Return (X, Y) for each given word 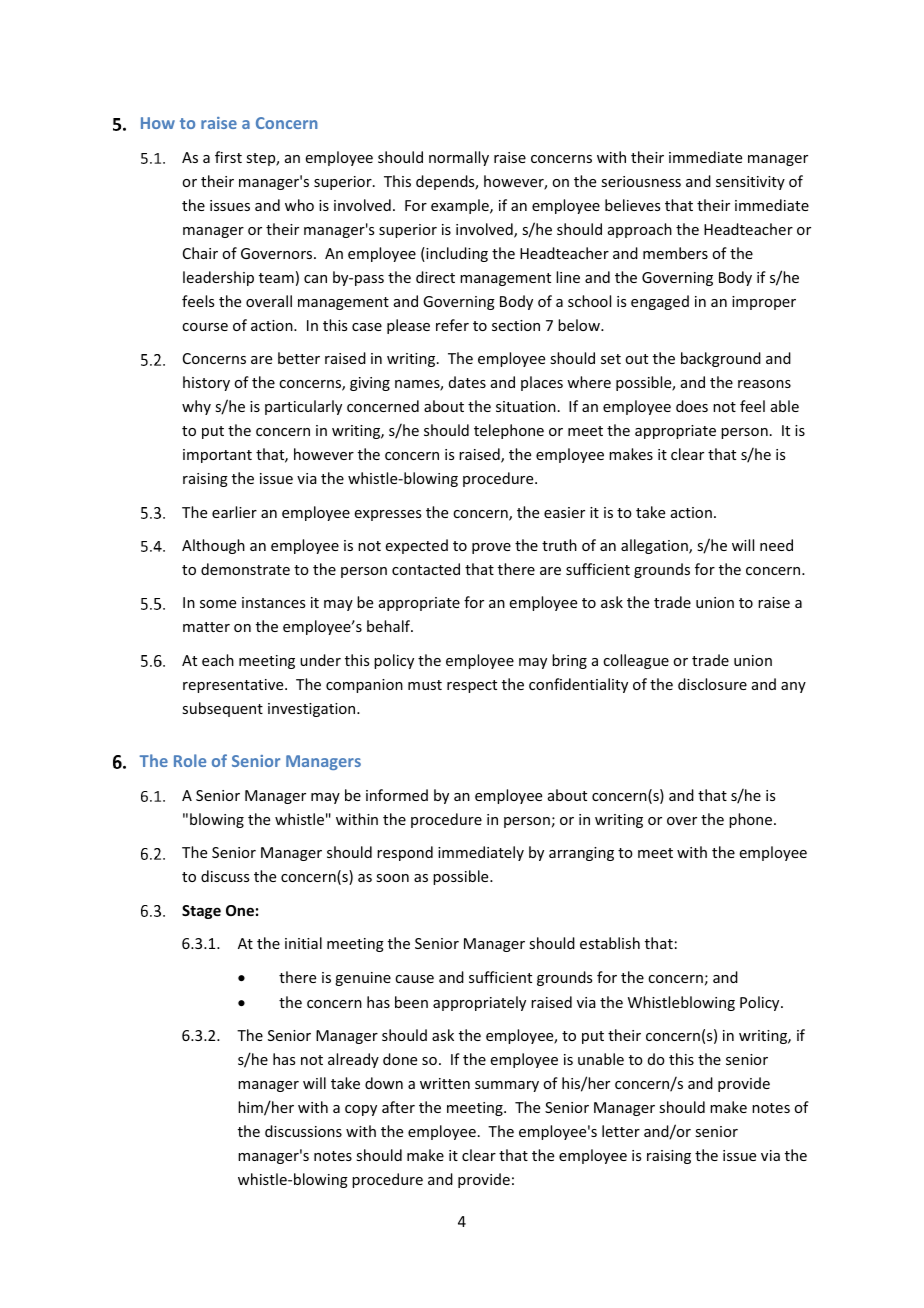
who (299, 205)
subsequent (222, 709)
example (461, 206)
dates (467, 382)
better (299, 358)
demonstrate (245, 569)
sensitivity (750, 183)
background (721, 359)
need (776, 545)
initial (303, 943)
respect (472, 686)
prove (491, 548)
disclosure (712, 684)
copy (361, 1110)
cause (414, 979)
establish (610, 943)
